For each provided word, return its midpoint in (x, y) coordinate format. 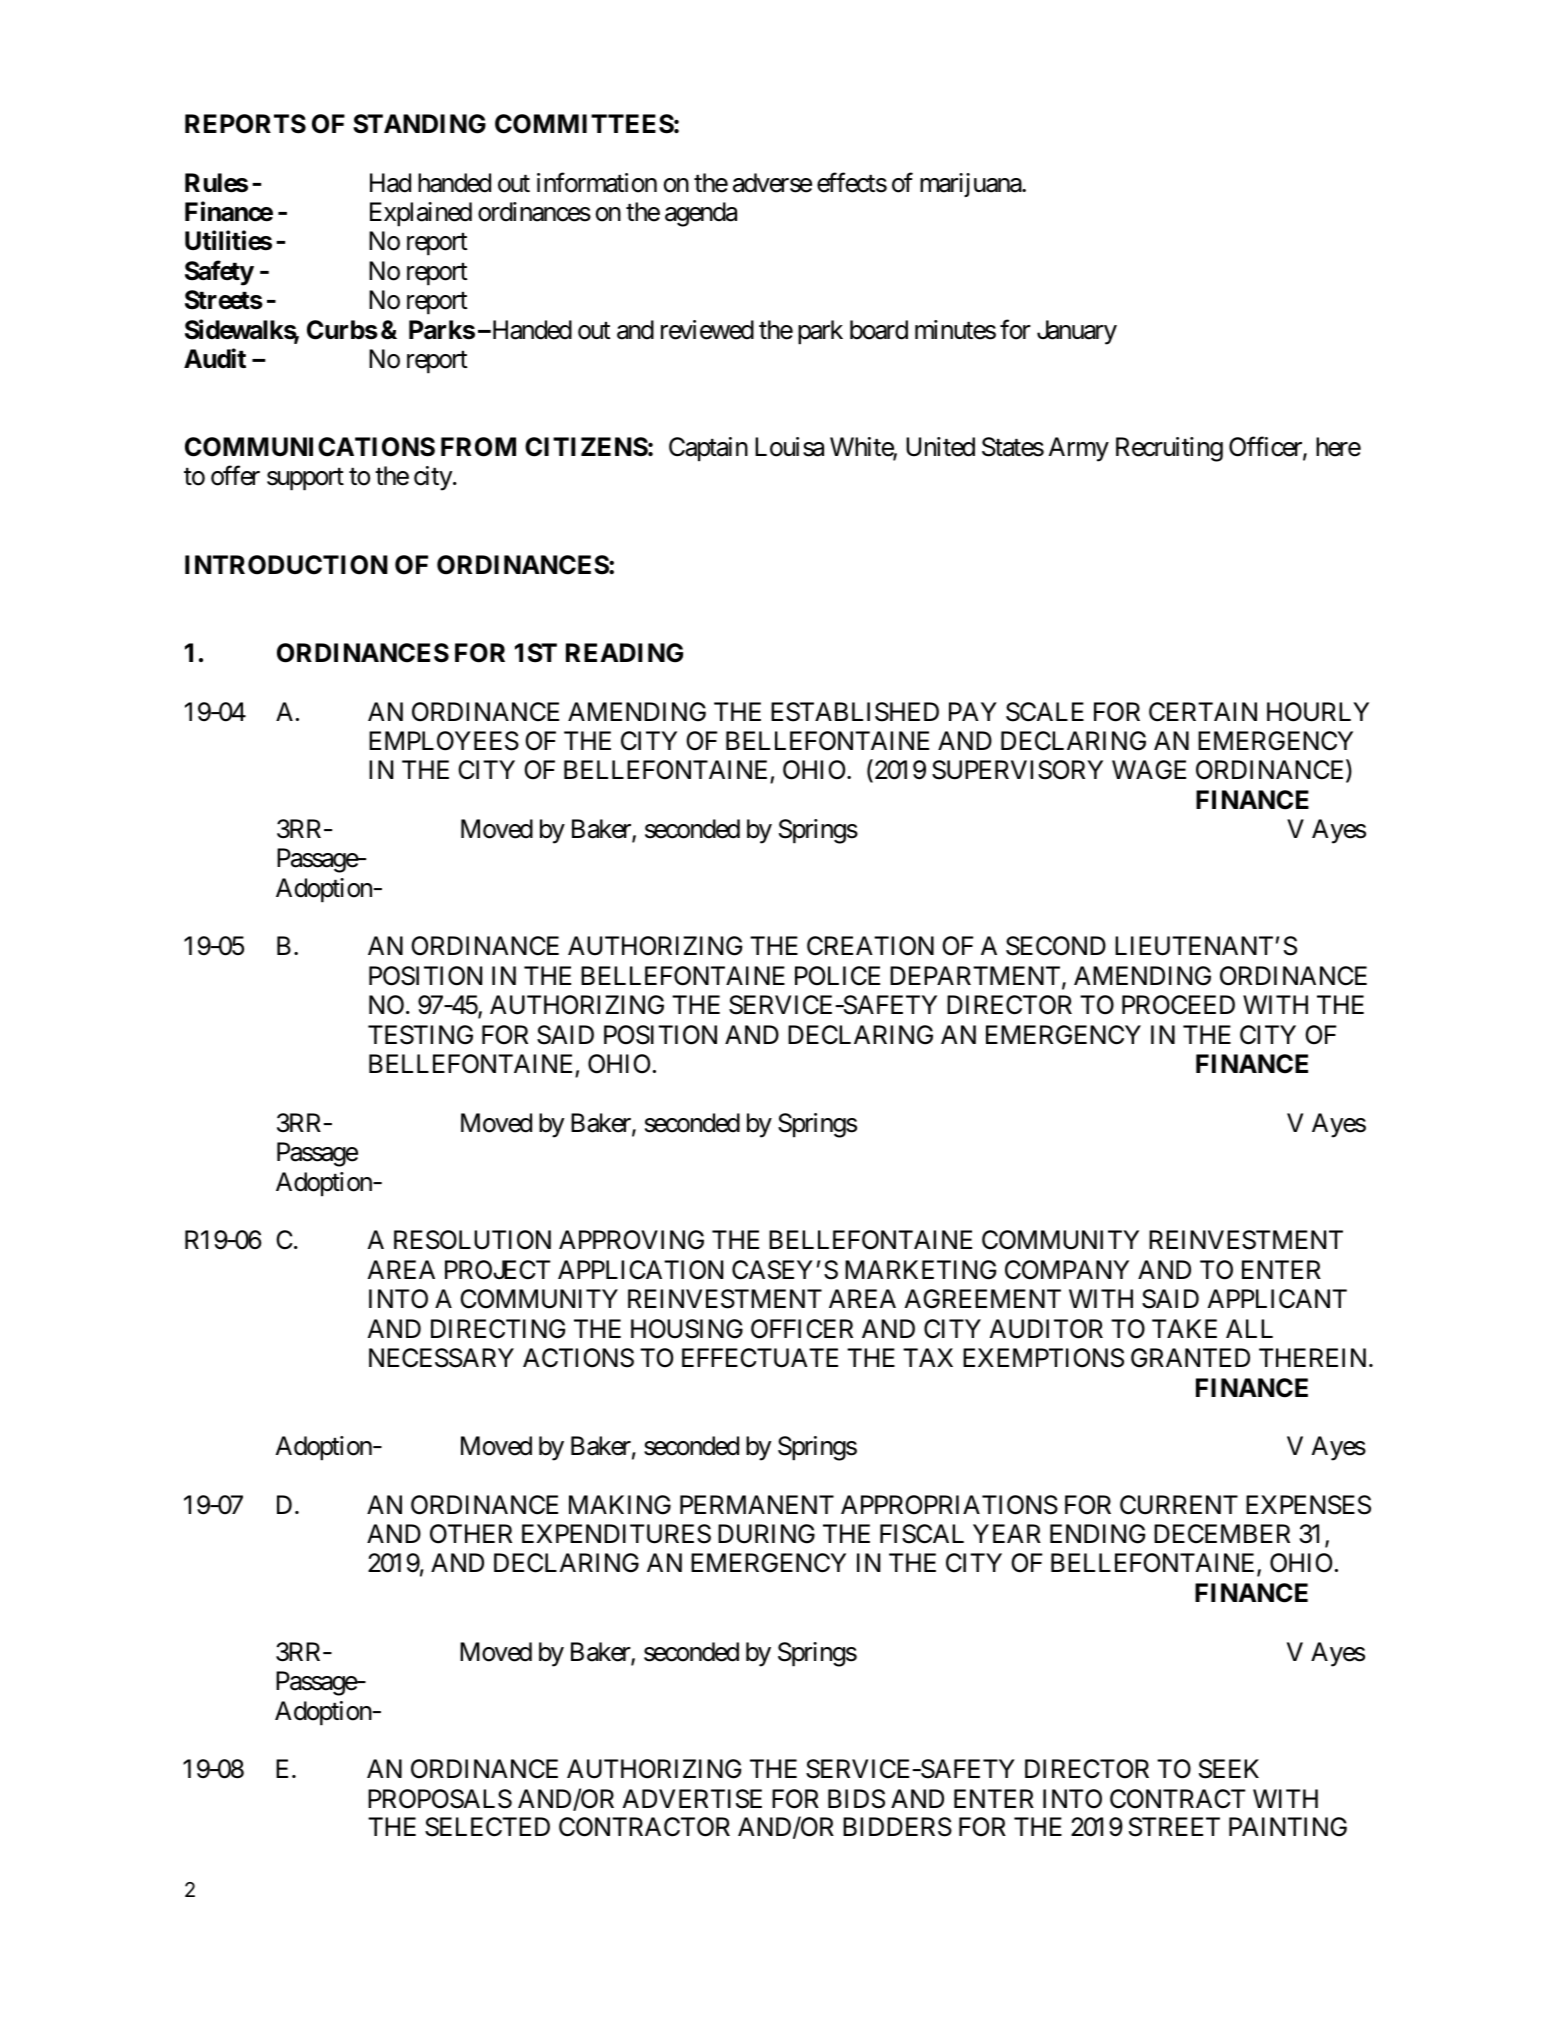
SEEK (1229, 1769)
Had (390, 183)
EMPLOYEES (444, 741)
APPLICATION (640, 1270)
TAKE (1184, 1328)
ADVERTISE (692, 1799)
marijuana (971, 185)
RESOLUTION (472, 1240)
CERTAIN (1203, 712)
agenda (701, 214)
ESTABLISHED (855, 712)
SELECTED (487, 1827)
